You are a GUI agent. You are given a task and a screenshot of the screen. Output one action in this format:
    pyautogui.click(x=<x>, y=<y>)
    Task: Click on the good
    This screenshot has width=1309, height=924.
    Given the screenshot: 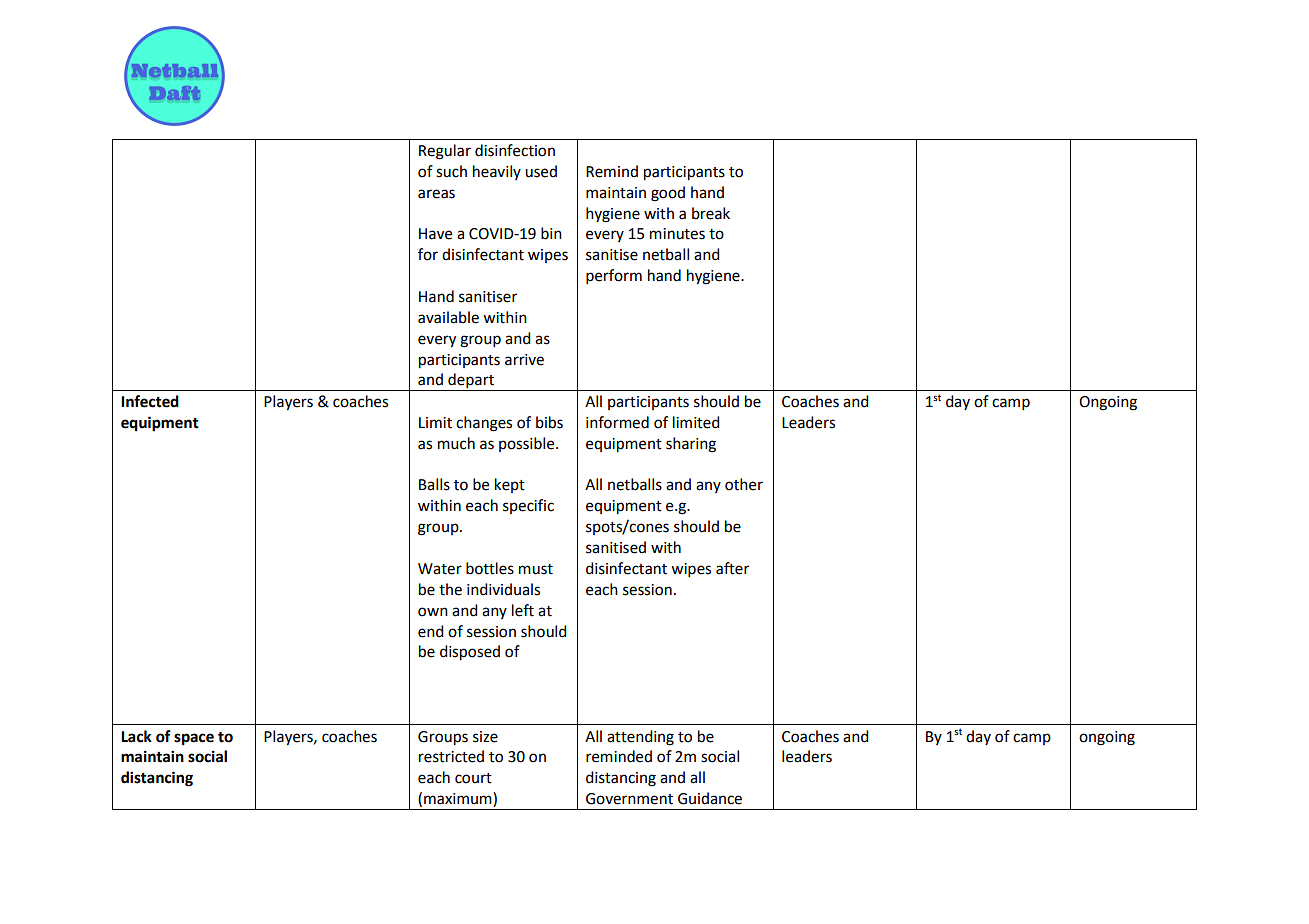 What is the action you would take?
    pyautogui.click(x=668, y=194)
